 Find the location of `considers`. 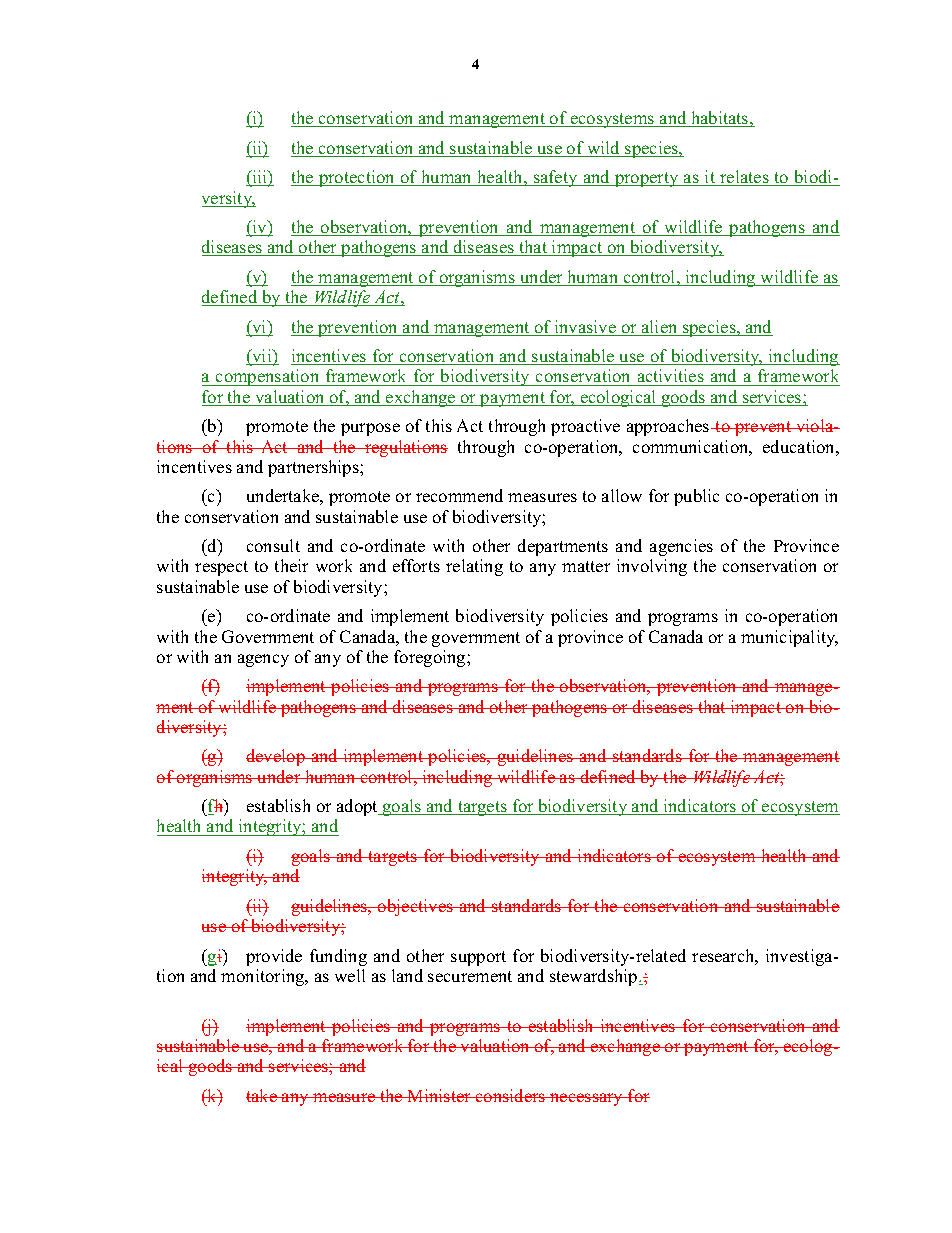

considers is located at coordinates (511, 1095).
